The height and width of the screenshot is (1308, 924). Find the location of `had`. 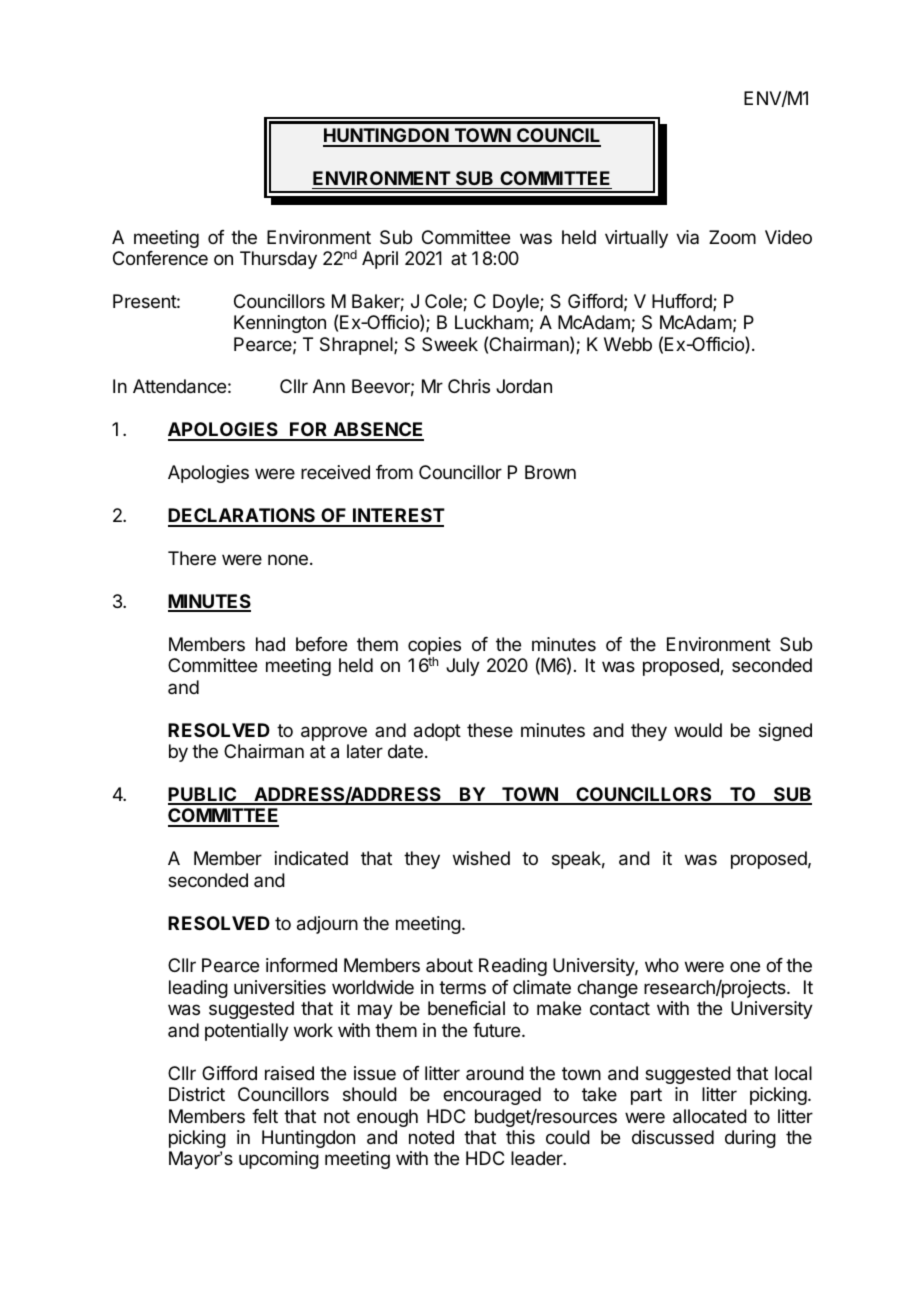

had is located at coordinates (270, 644).
